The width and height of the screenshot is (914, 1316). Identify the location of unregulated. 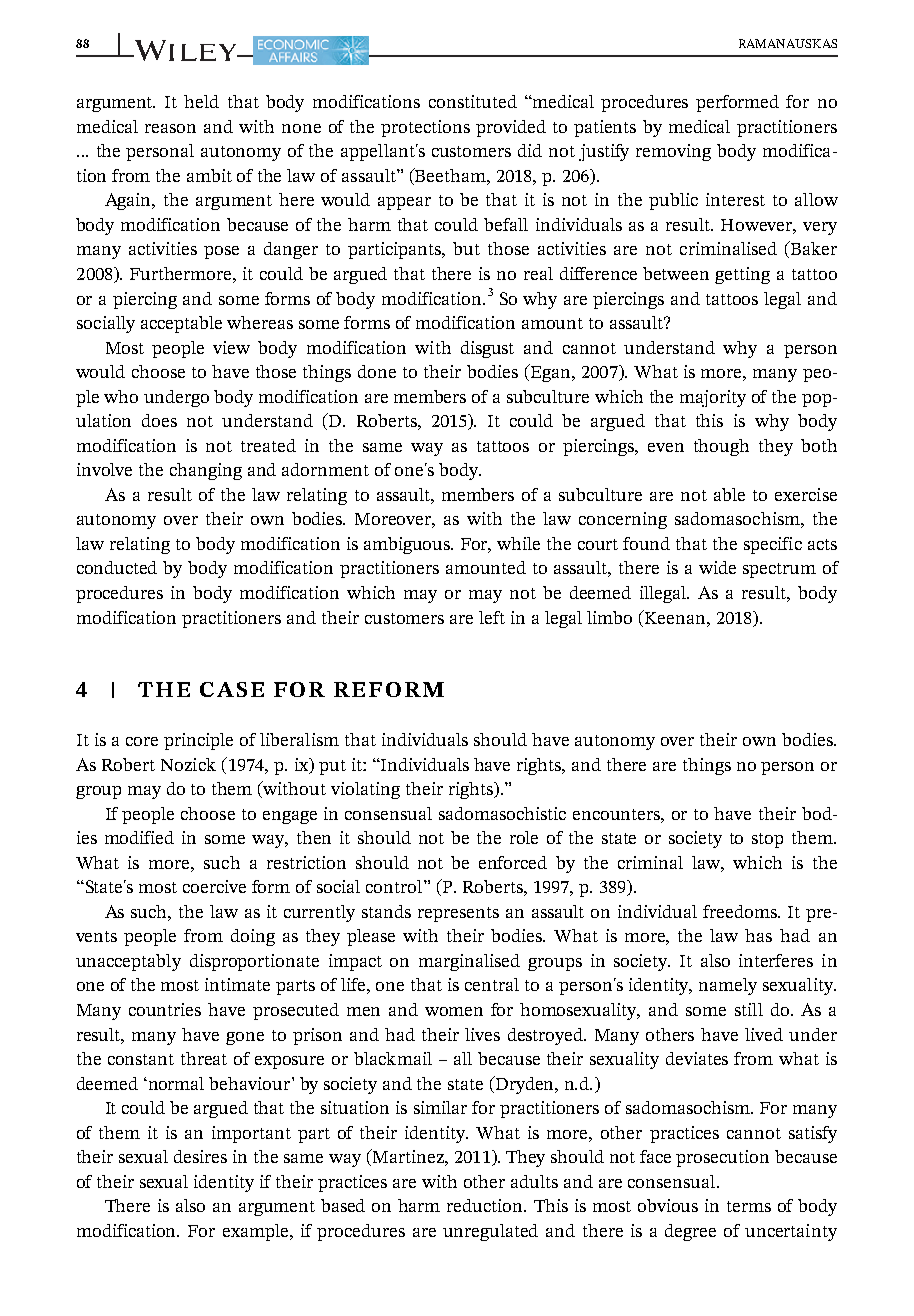
(490, 1232).
